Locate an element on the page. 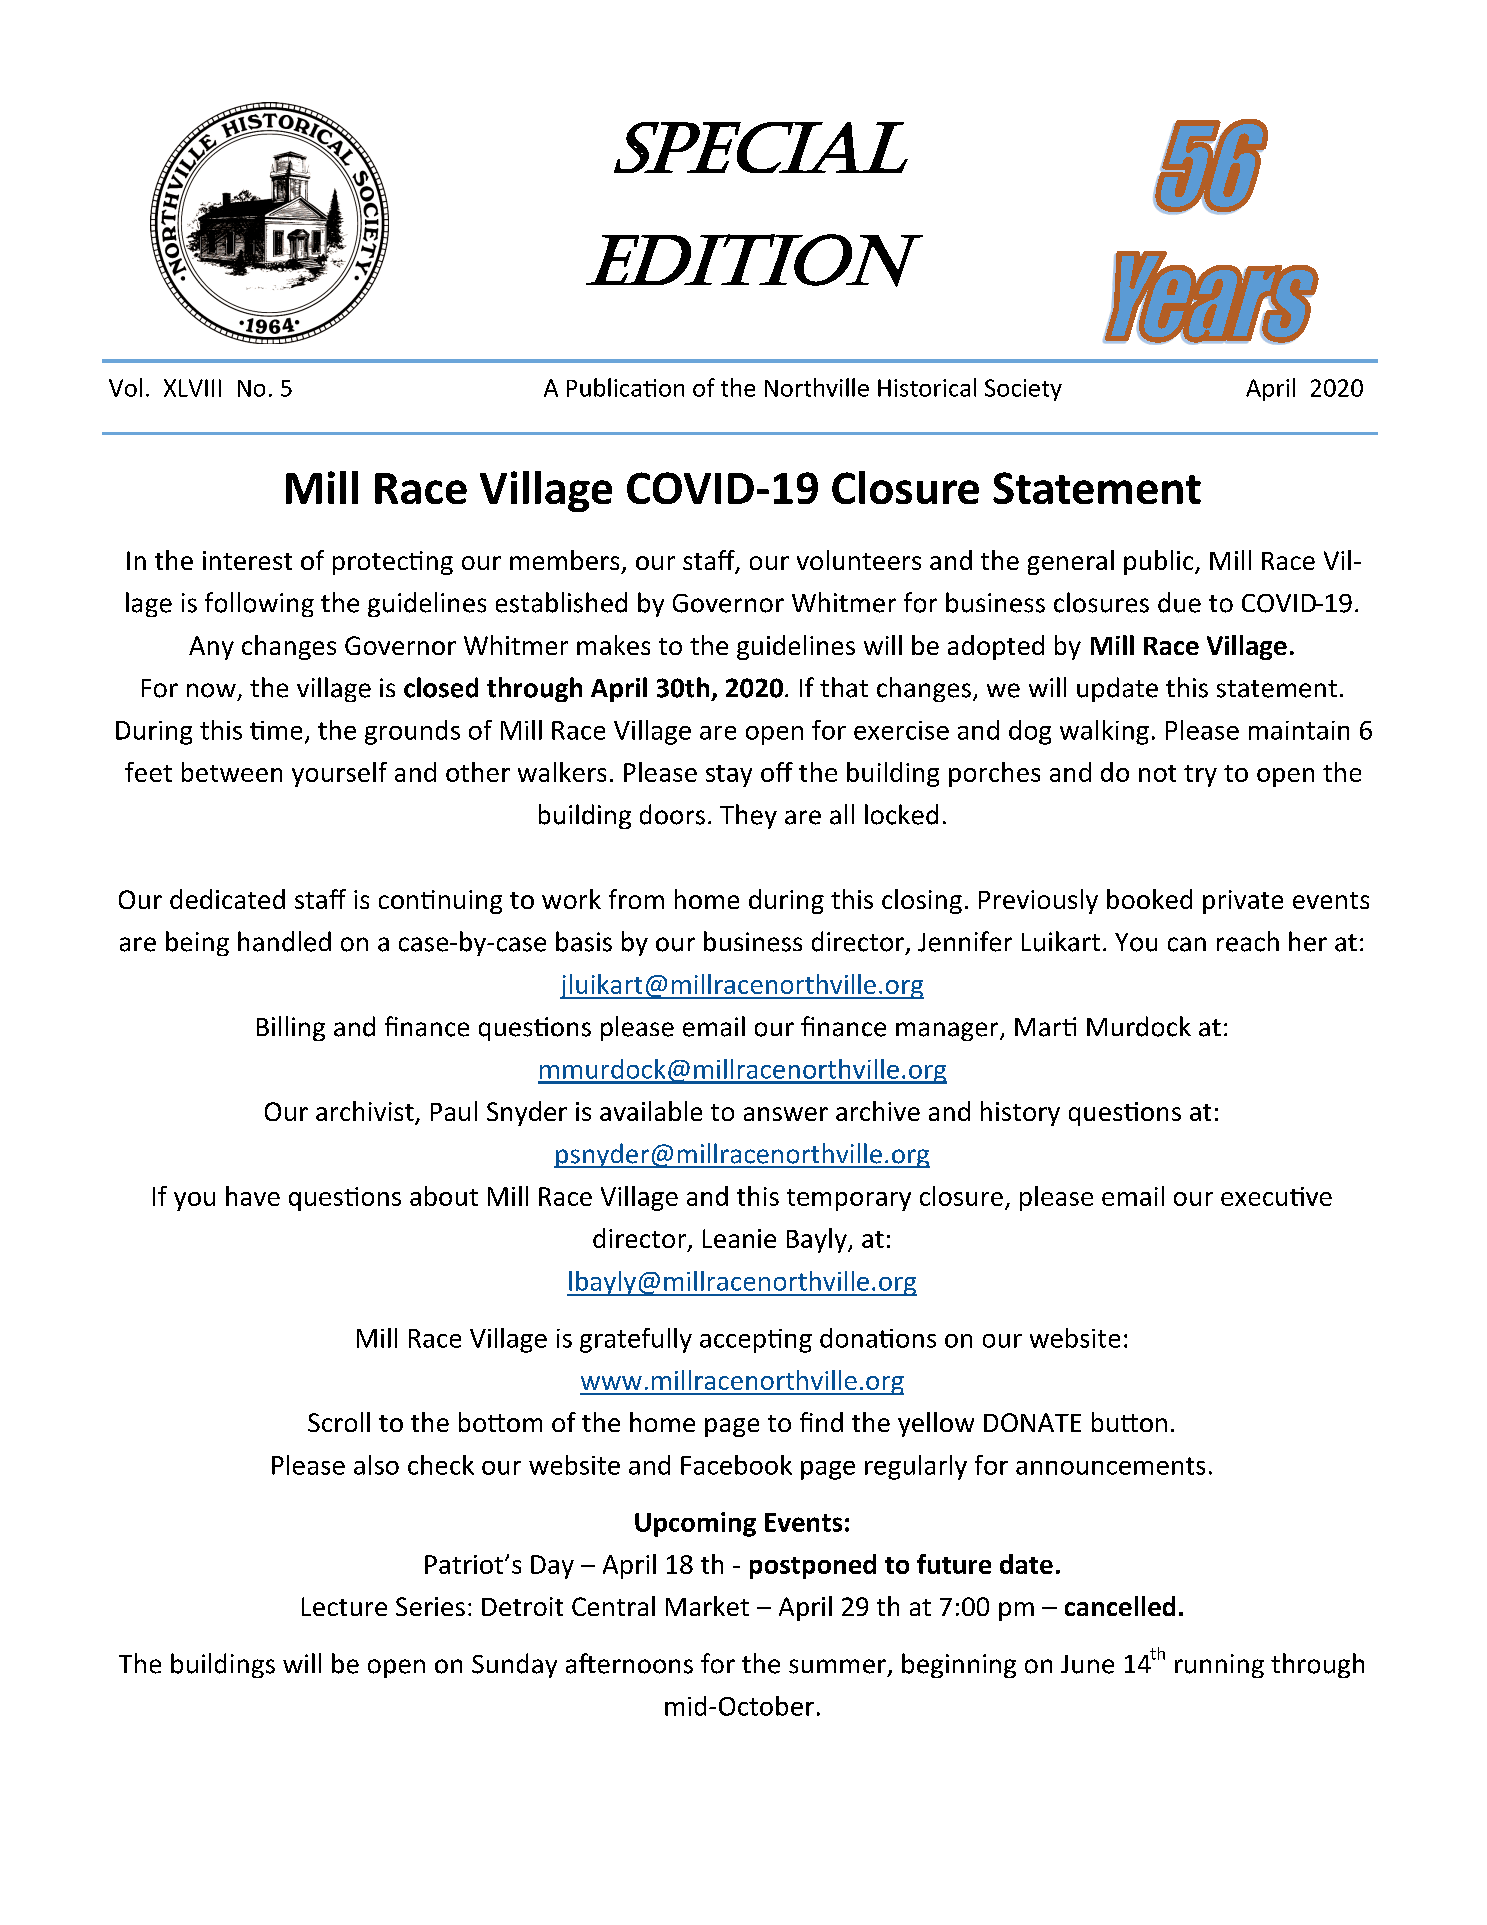 The height and width of the document is (1925, 1487). available is located at coordinates (651, 1111).
